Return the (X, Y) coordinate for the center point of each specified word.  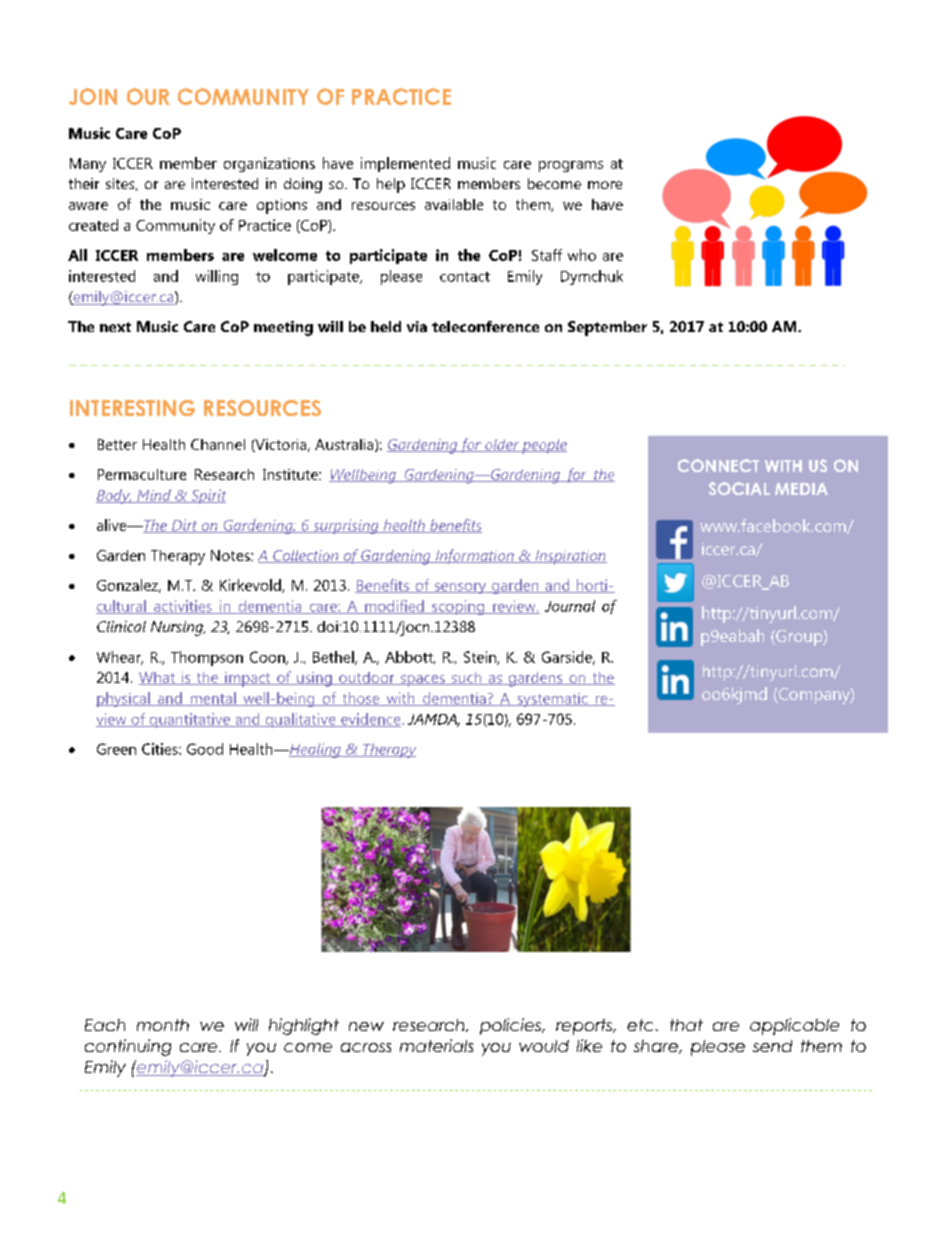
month (163, 1025)
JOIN (93, 96)
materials (436, 1045)
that (686, 1025)
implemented (405, 164)
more (605, 185)
